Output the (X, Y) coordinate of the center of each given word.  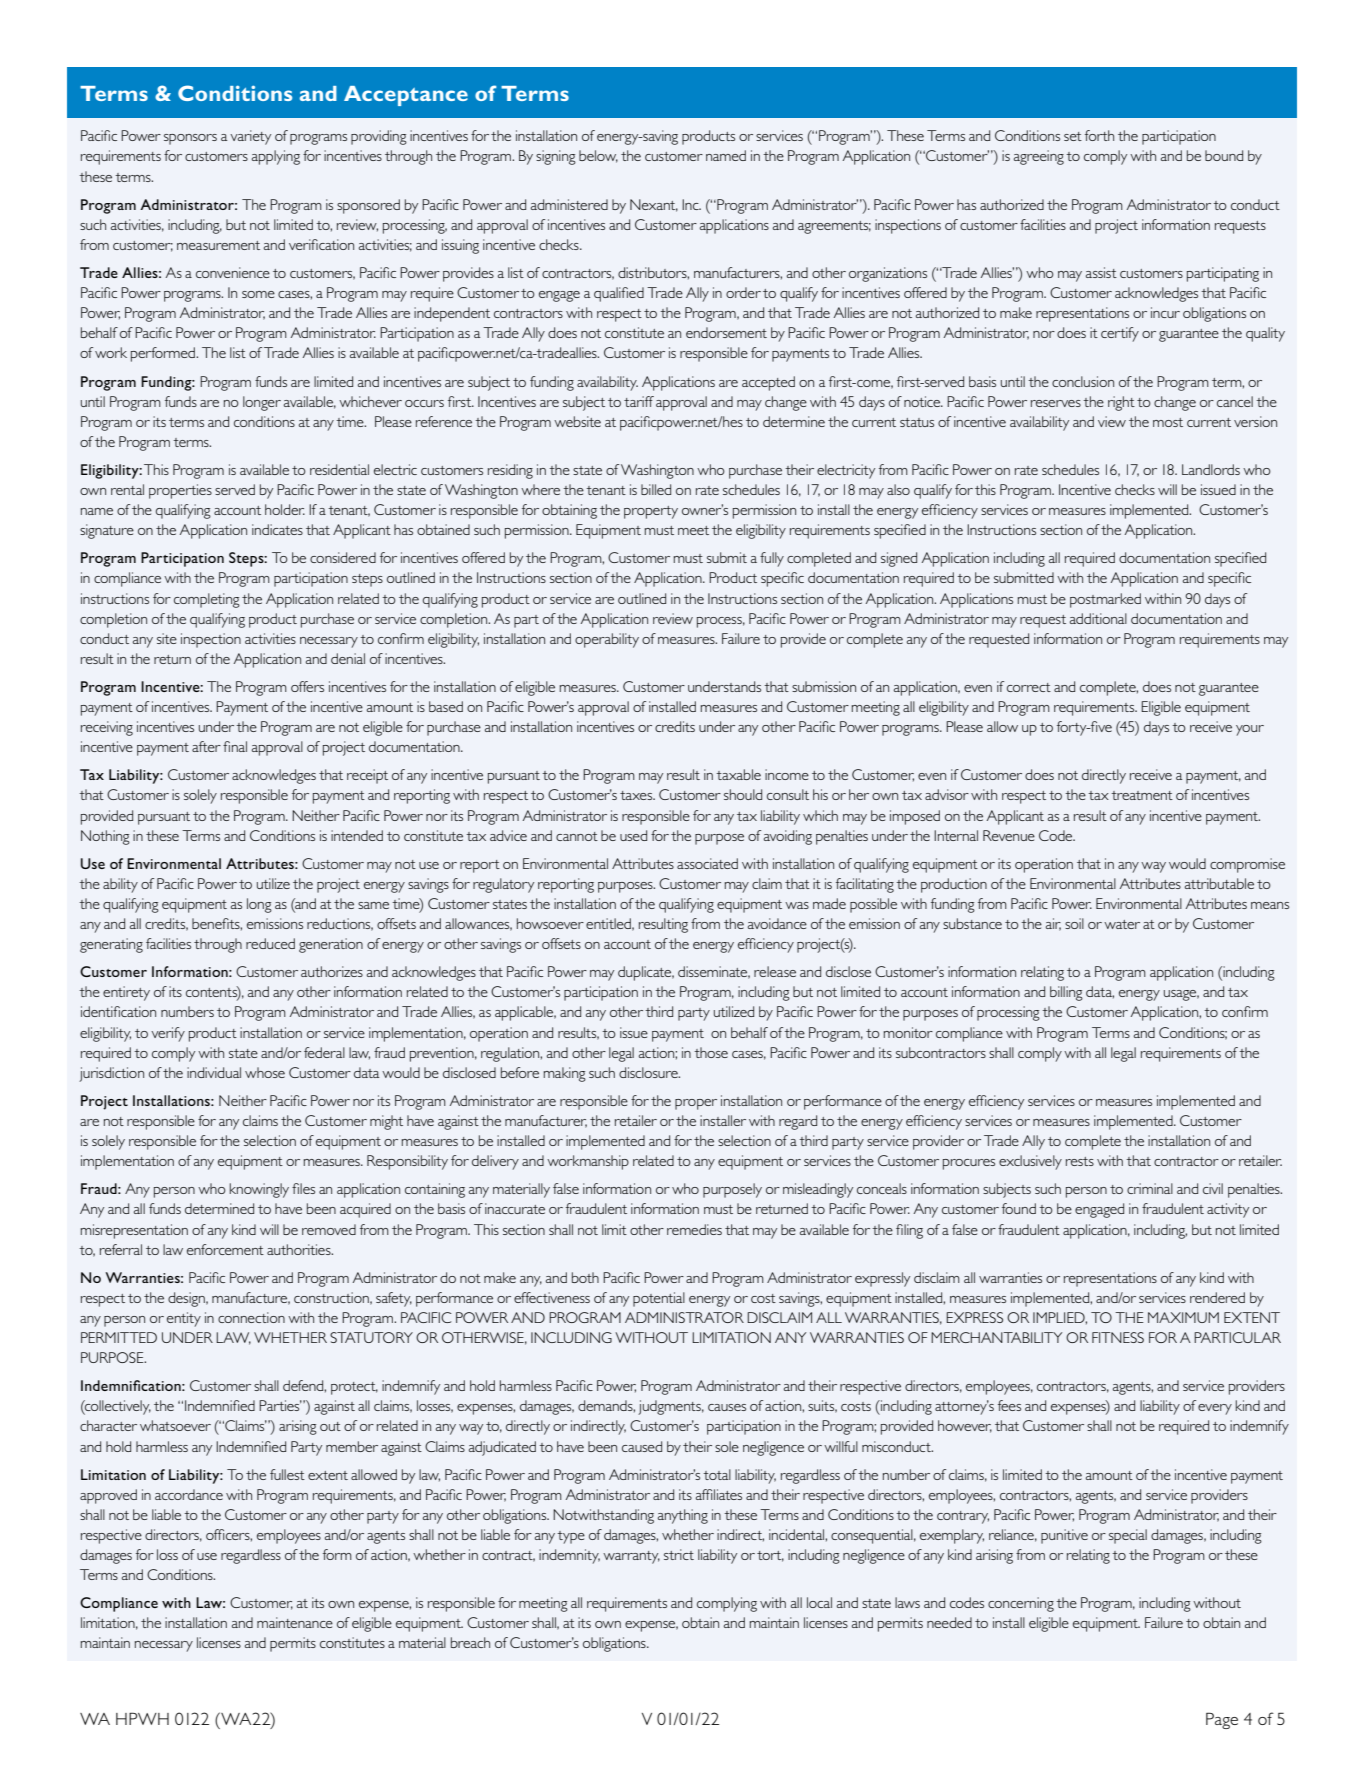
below (598, 156)
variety (250, 137)
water (1122, 924)
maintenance (295, 1622)
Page (1222, 1720)
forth (1099, 135)
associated (707, 863)
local (819, 1602)
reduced (270, 943)
